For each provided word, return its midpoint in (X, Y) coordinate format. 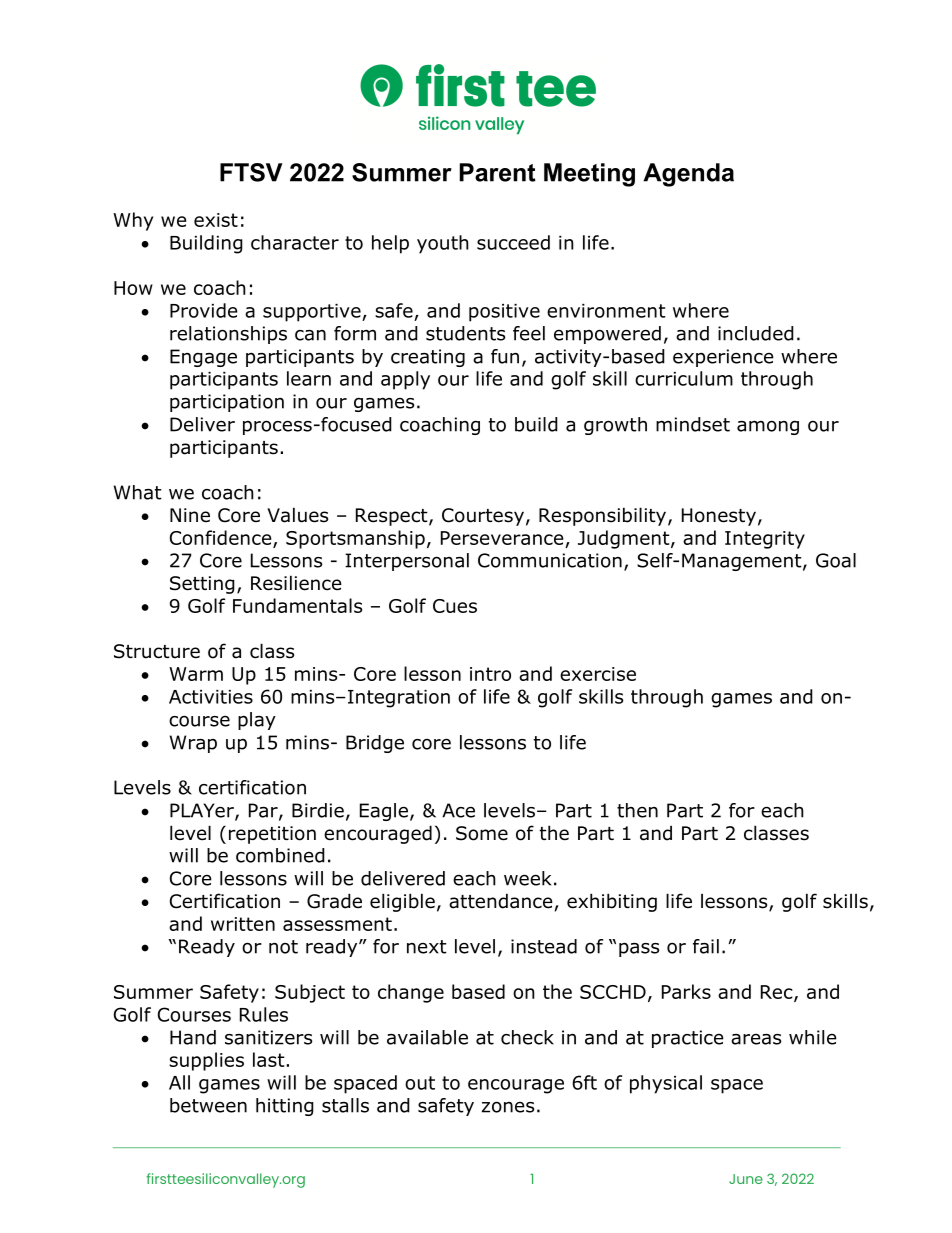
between (208, 1105)
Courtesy (483, 517)
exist (216, 220)
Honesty (719, 517)
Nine (190, 515)
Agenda (688, 175)
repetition (272, 835)
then (637, 810)
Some (482, 833)
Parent (498, 172)
